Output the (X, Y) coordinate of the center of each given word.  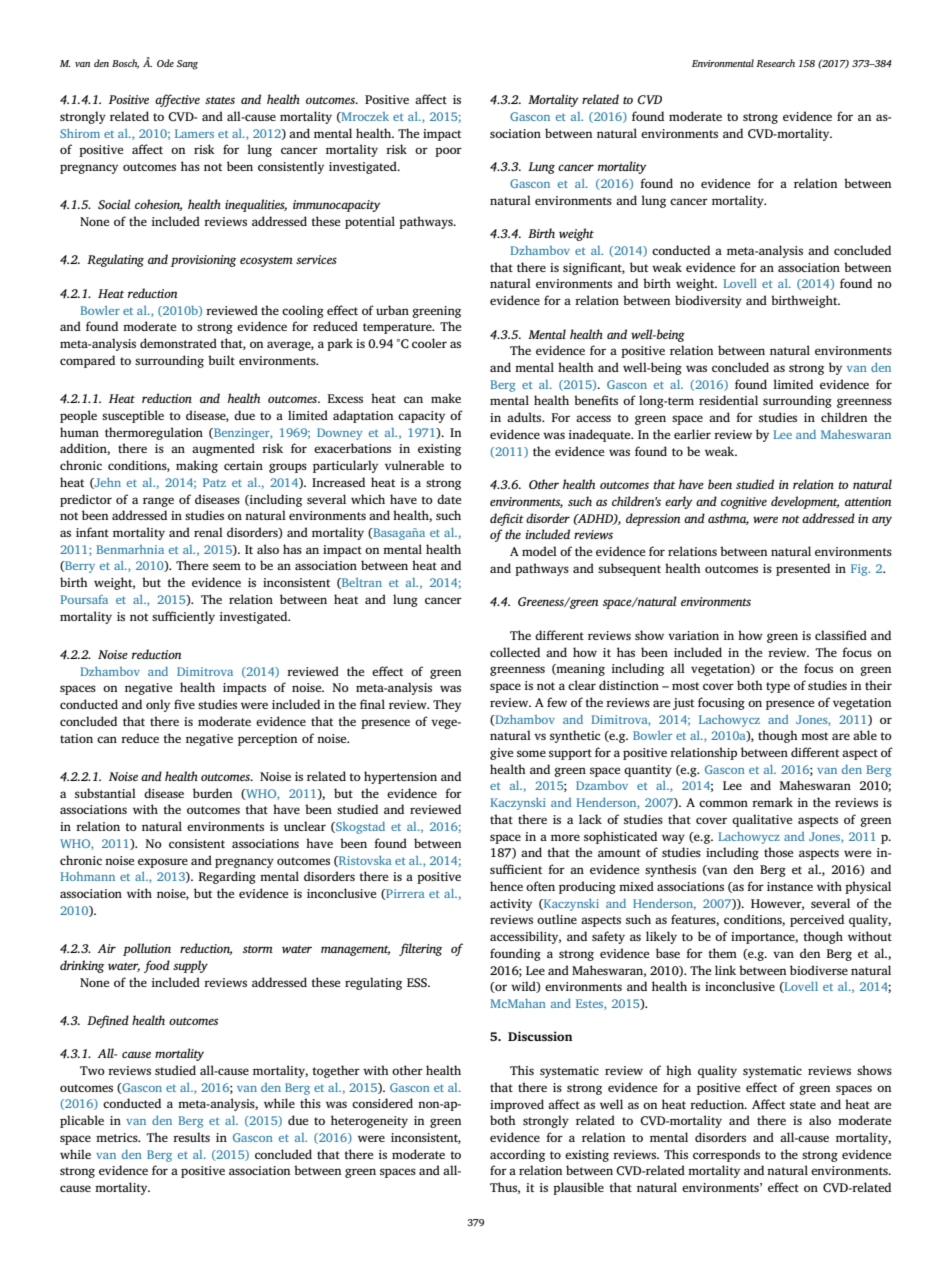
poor (448, 152)
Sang (187, 65)
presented (803, 569)
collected (515, 652)
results (191, 1137)
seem (227, 566)
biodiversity (708, 301)
